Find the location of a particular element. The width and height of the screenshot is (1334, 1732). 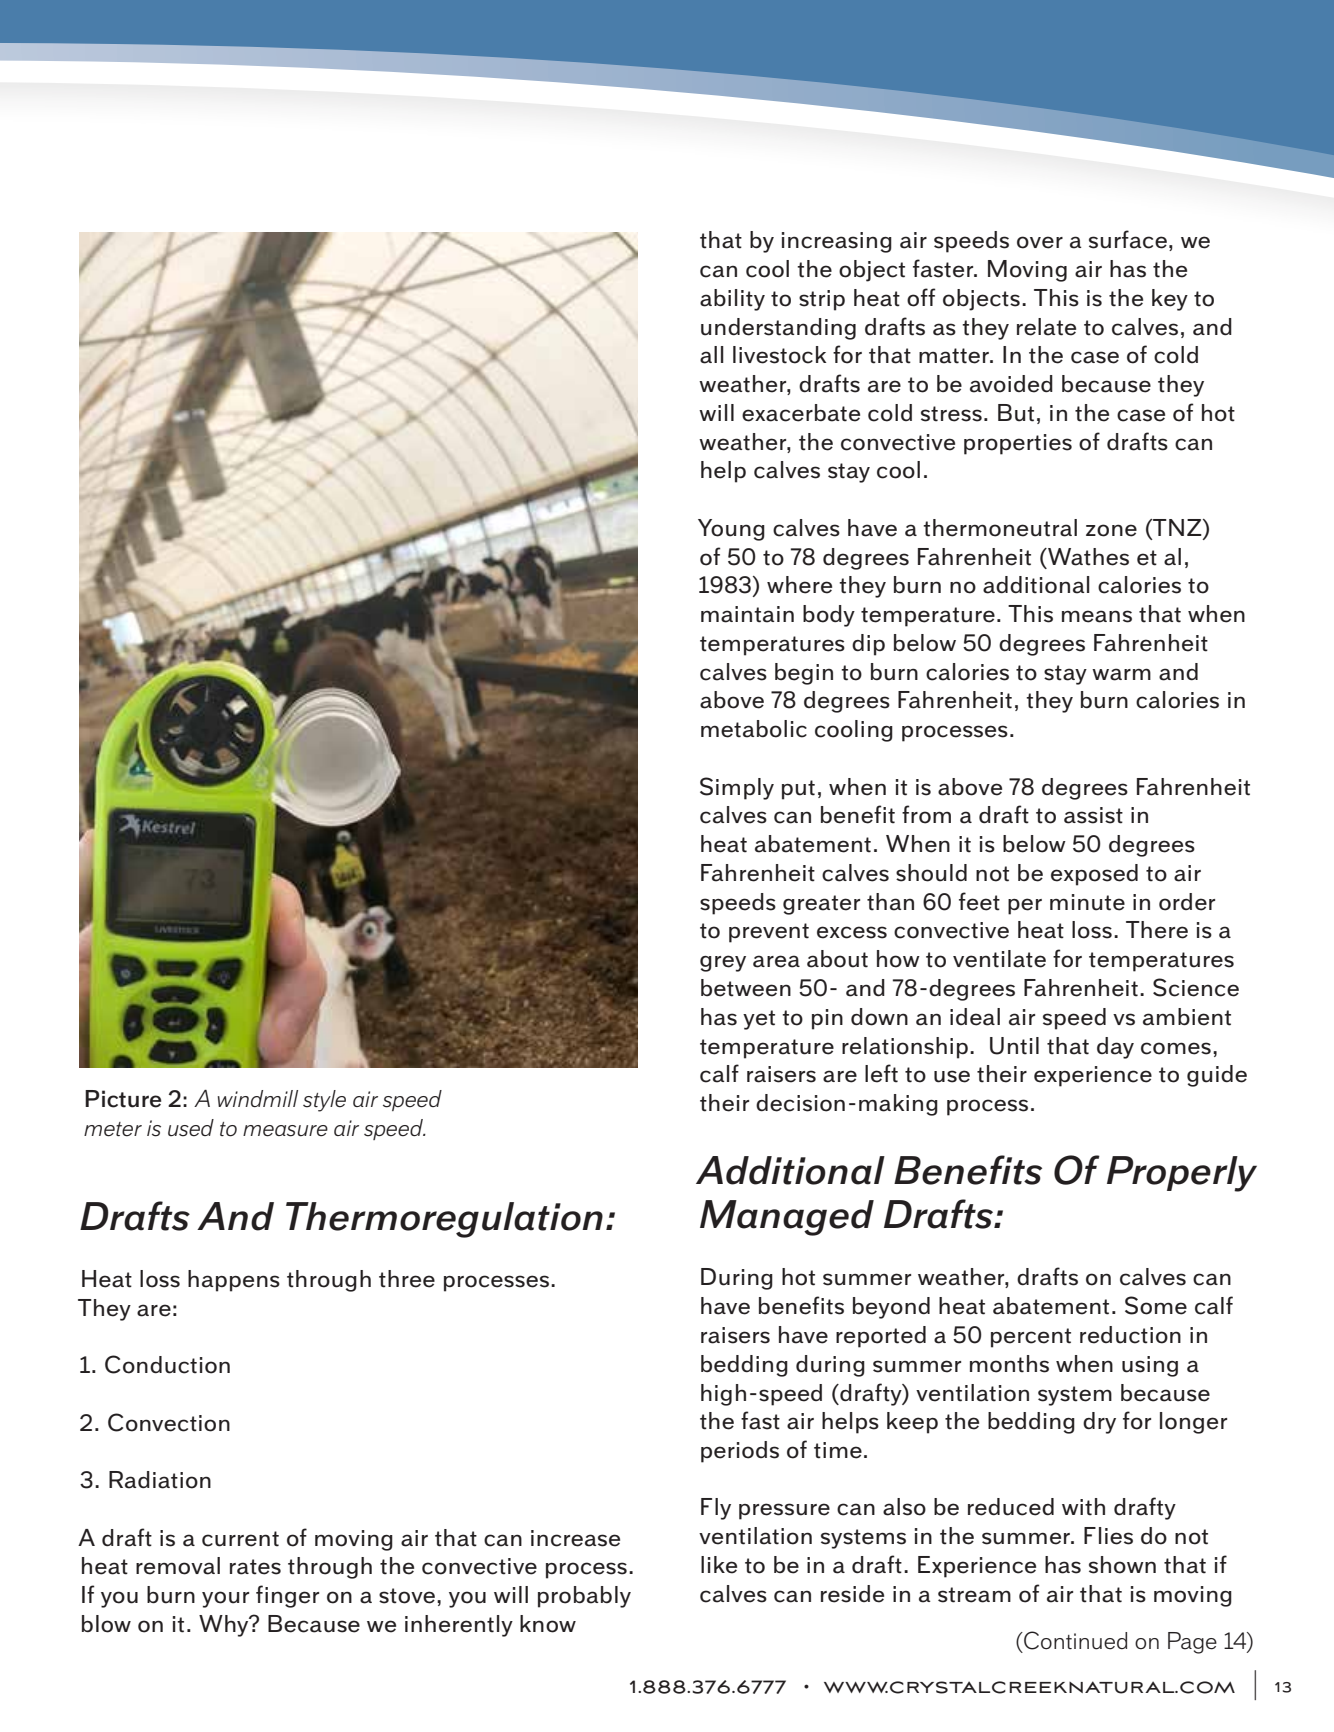

probably is located at coordinates (584, 1597).
